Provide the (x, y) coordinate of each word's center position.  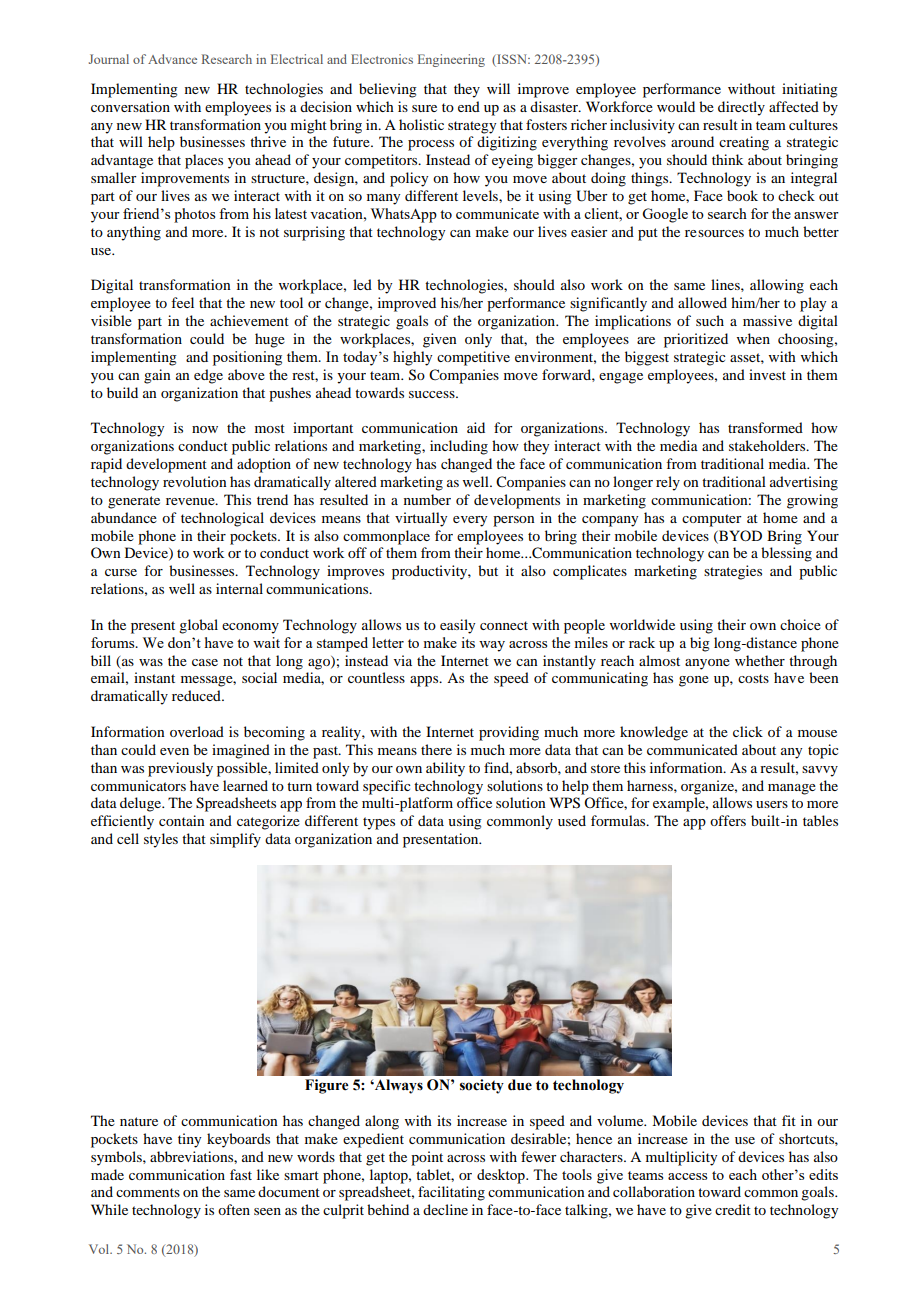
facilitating (451, 1193)
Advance (172, 59)
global (198, 626)
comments (148, 1192)
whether (760, 660)
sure (424, 108)
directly (741, 108)
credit (733, 1209)
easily (457, 626)
